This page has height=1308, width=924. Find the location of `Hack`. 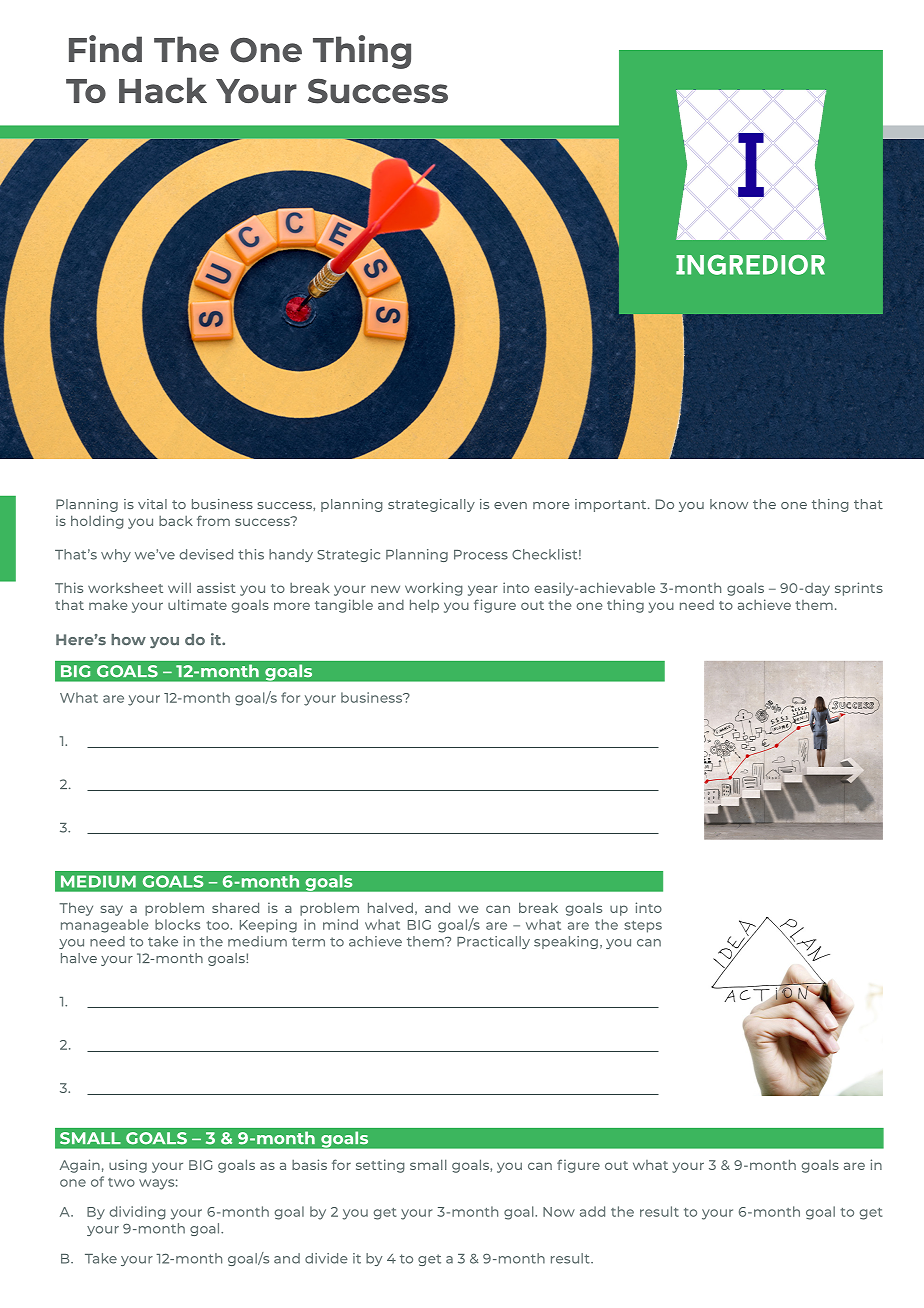

Hack is located at coordinates (163, 90).
